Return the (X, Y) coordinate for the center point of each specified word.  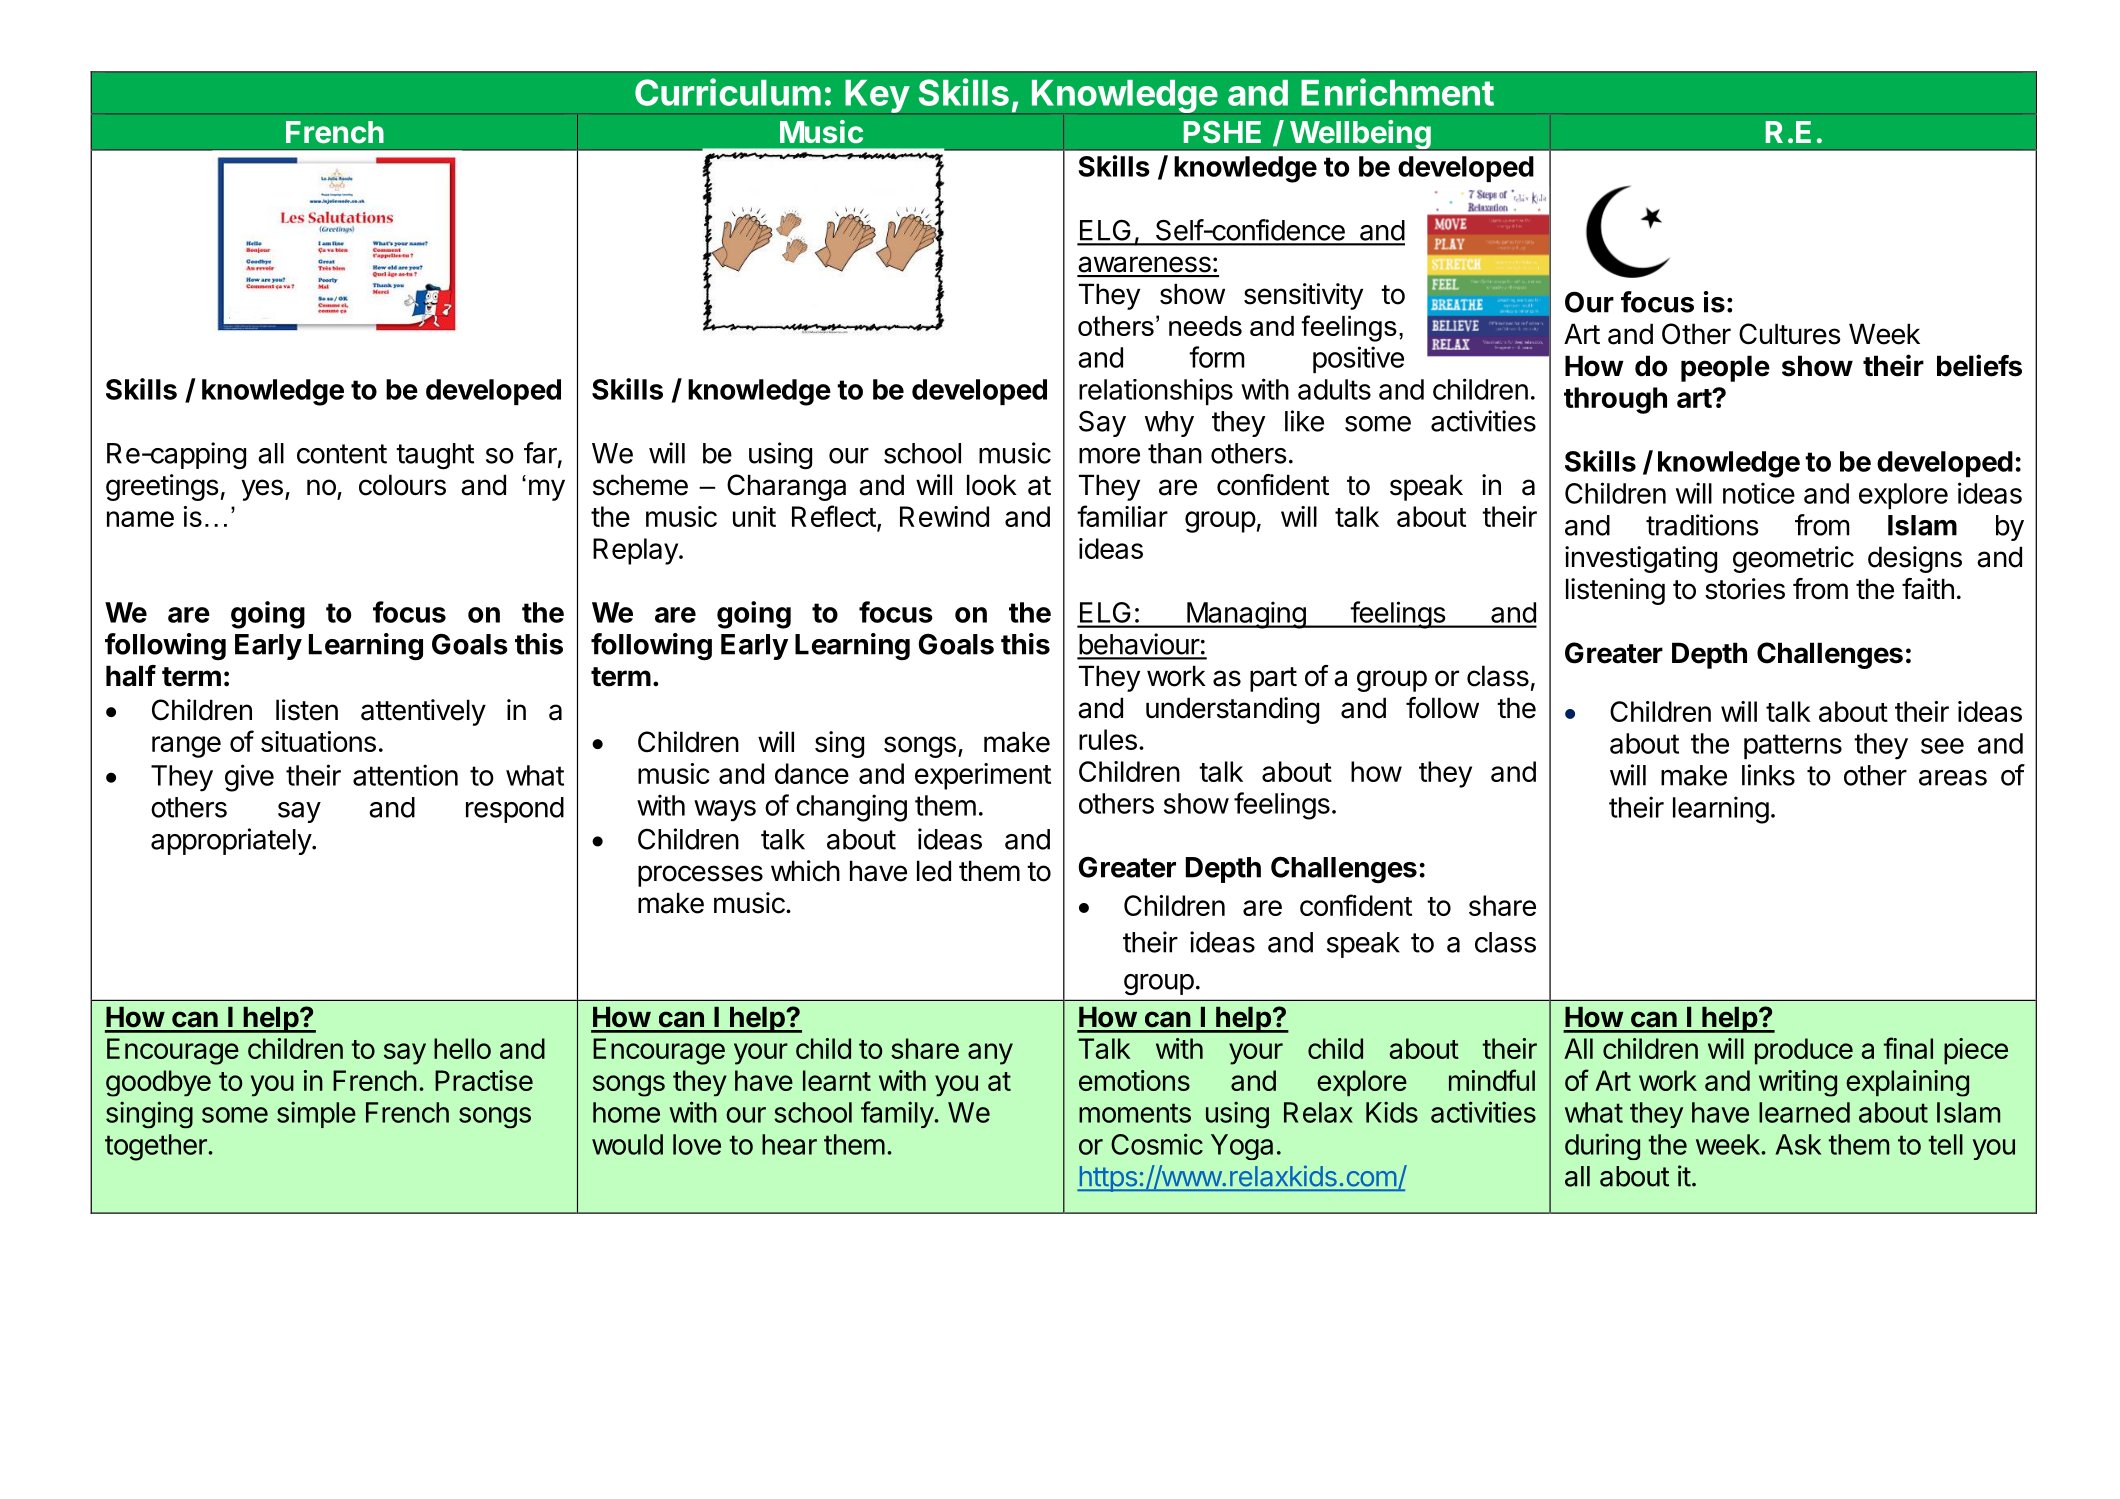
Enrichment (1397, 92)
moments (1135, 1113)
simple (316, 1114)
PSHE (1222, 132)
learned (1804, 1112)
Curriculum (728, 92)
